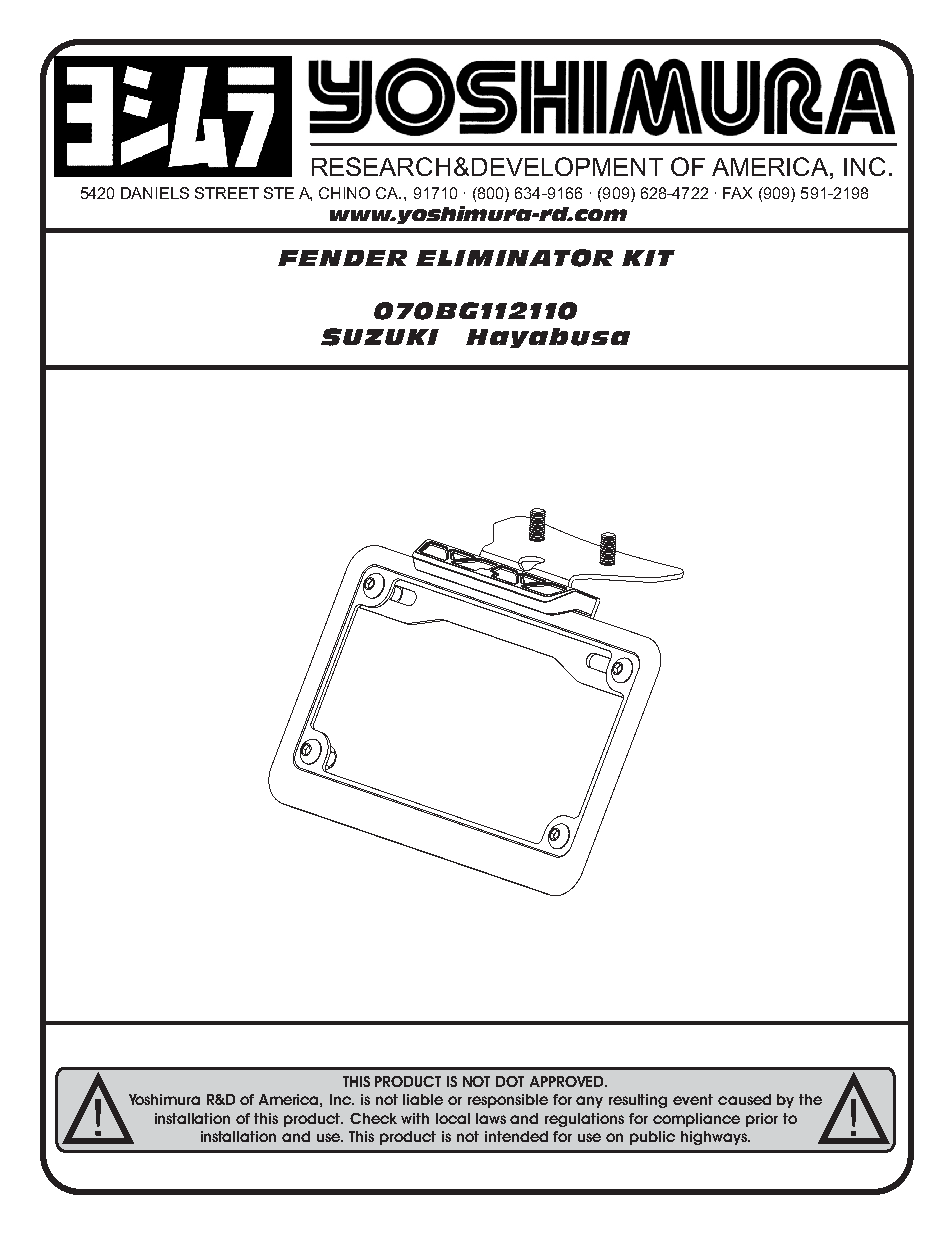  What do you see at coordinates (648, 258) in the image?
I see `KIT` at bounding box center [648, 258].
